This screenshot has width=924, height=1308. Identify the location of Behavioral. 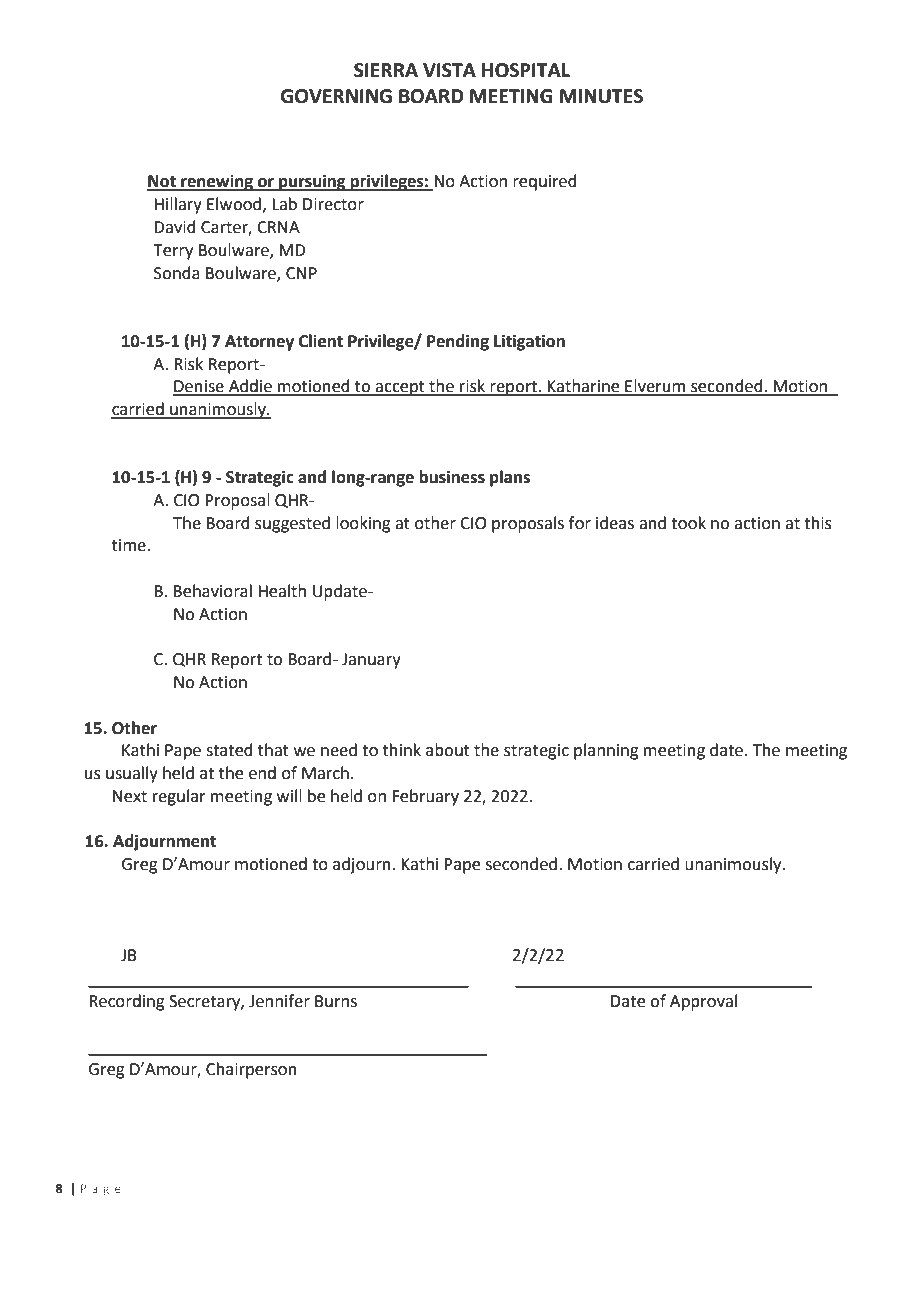
(212, 591).
